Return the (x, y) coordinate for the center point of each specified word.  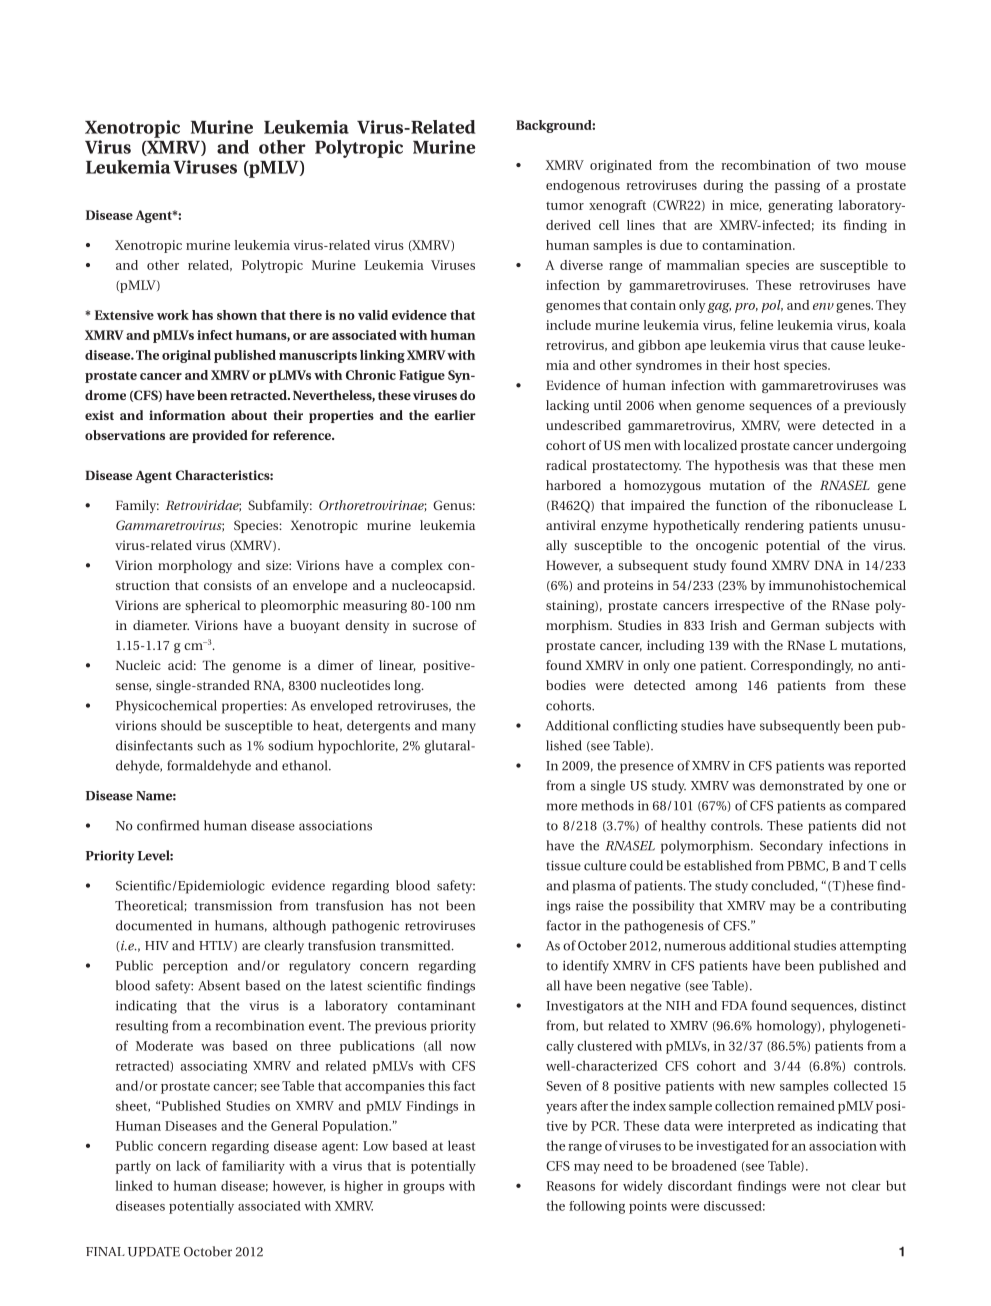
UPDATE (154, 1252)
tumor (565, 206)
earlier (455, 415)
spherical (212, 606)
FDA (734, 1005)
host (767, 365)
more (562, 807)
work (173, 315)
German (795, 625)
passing (797, 186)
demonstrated (802, 785)
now (463, 1047)
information (187, 415)
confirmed (168, 825)
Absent (219, 985)
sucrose (435, 626)
